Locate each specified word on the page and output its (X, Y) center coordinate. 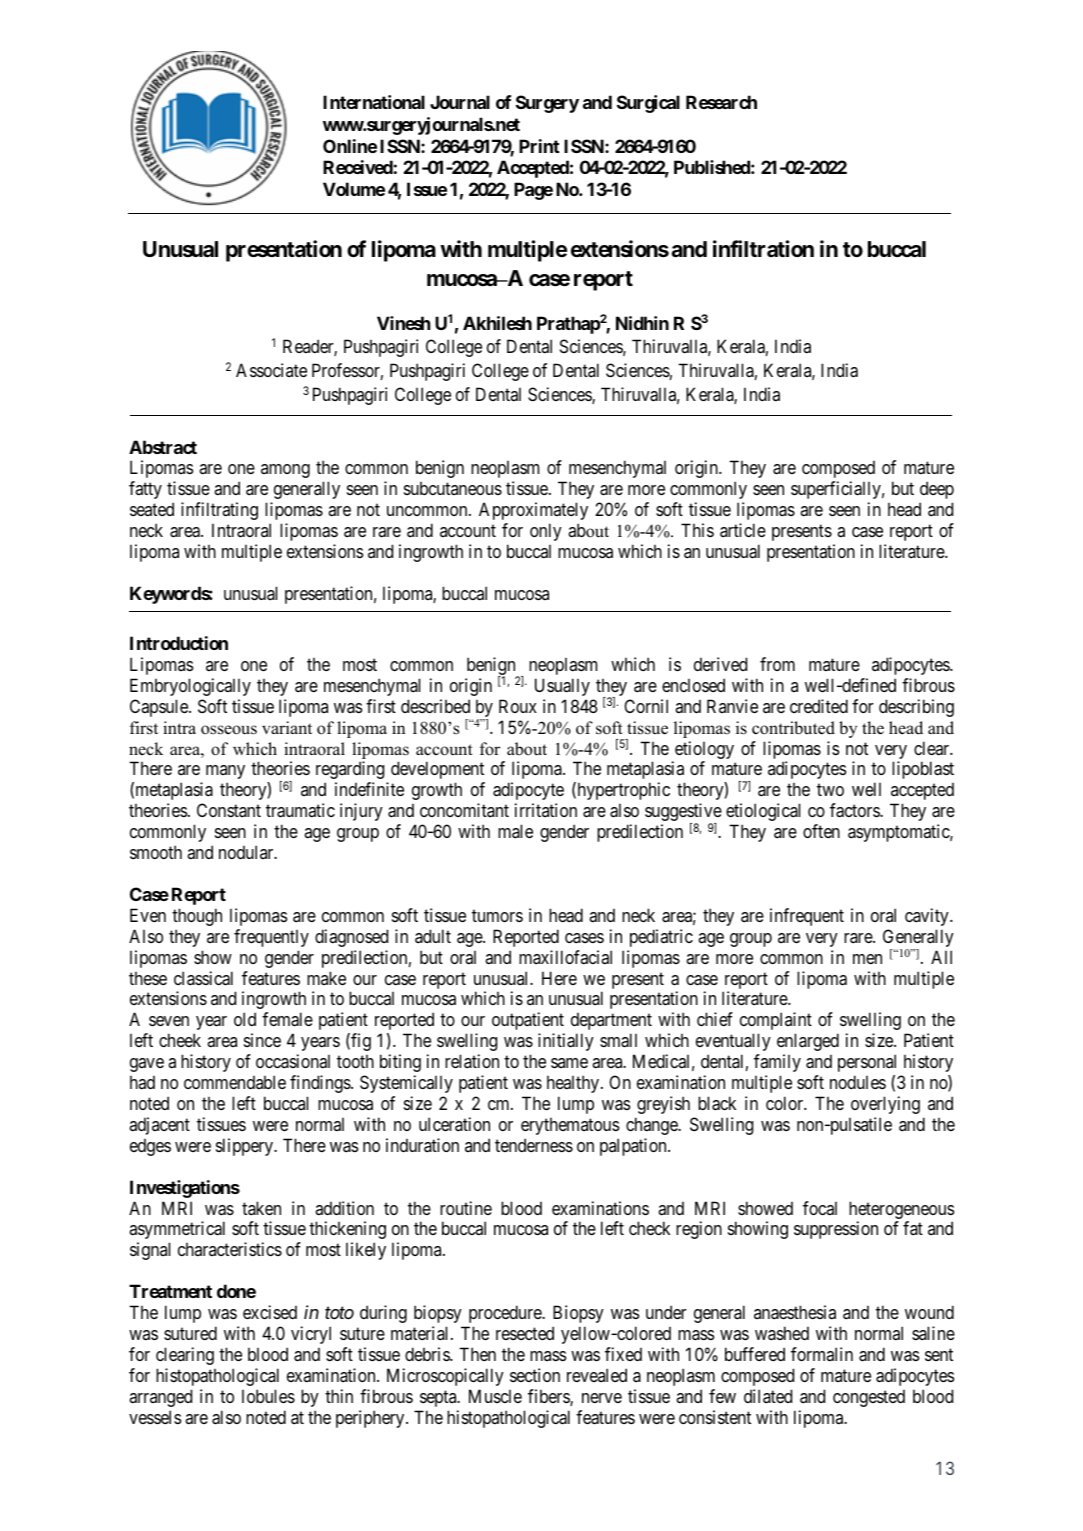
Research (721, 102)
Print (539, 146)
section (535, 1375)
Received (358, 167)
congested (869, 1398)
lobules (268, 1396)
